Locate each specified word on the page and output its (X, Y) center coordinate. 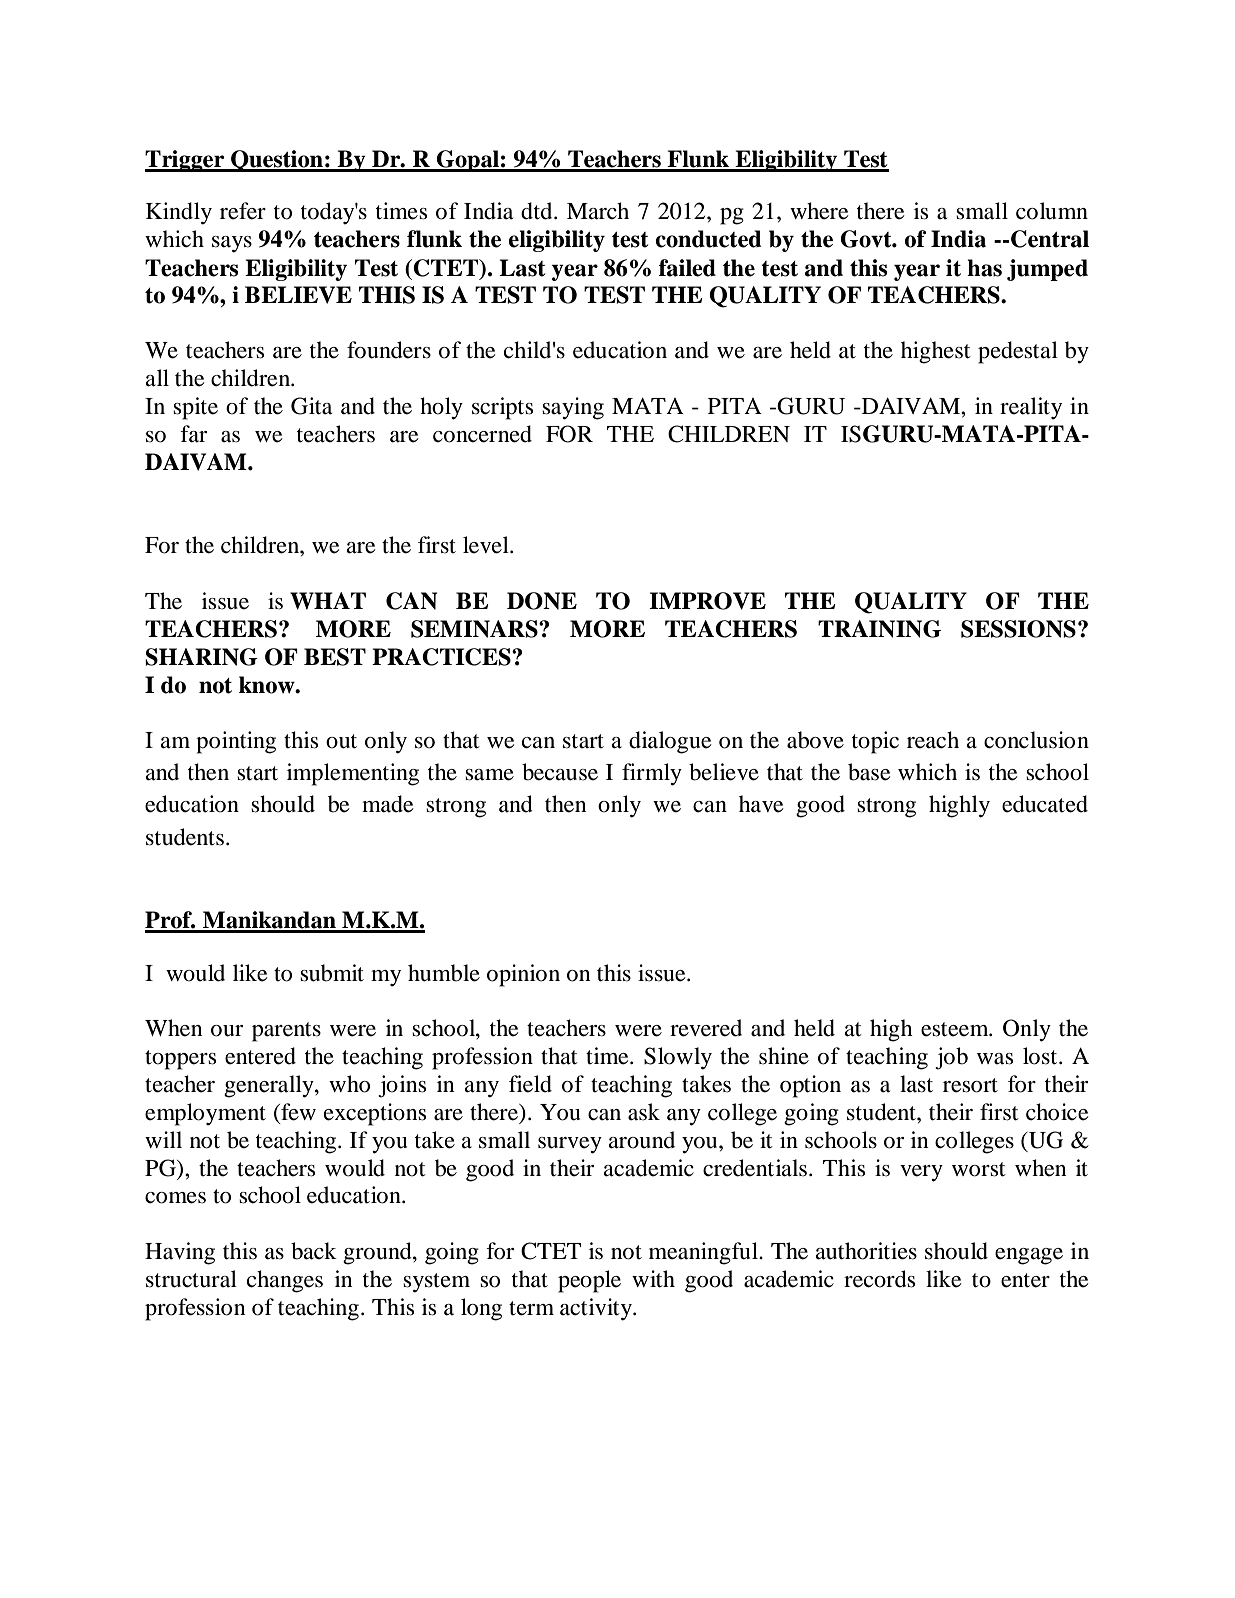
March (598, 211)
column (1052, 211)
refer (243, 211)
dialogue (670, 742)
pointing (236, 742)
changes (285, 1281)
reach (933, 740)
